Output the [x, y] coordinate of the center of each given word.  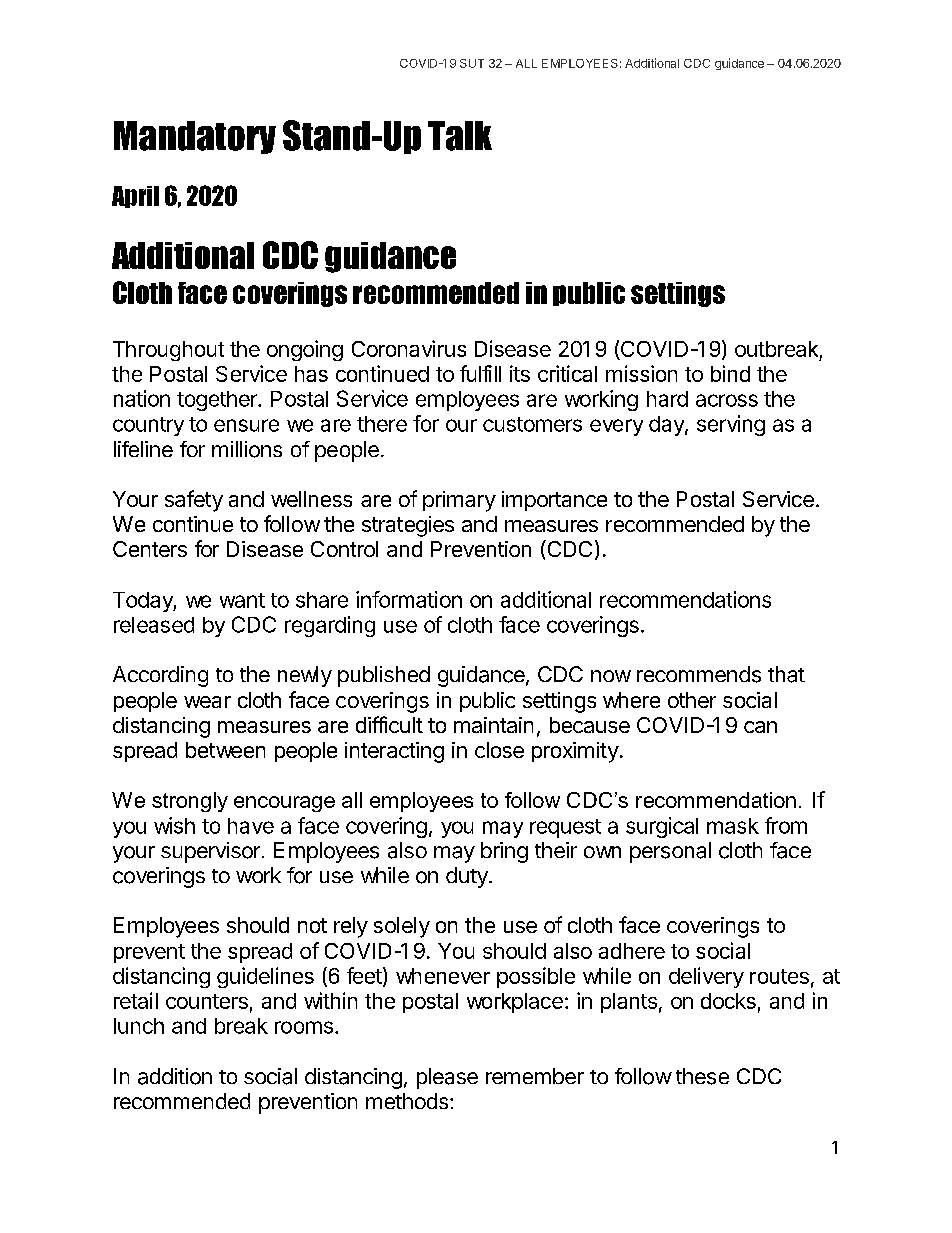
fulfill [480, 373]
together [218, 401]
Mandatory [195, 137]
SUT [472, 63]
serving [731, 425]
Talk [460, 136]
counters [207, 1001]
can [760, 727]
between [225, 750]
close [499, 750]
